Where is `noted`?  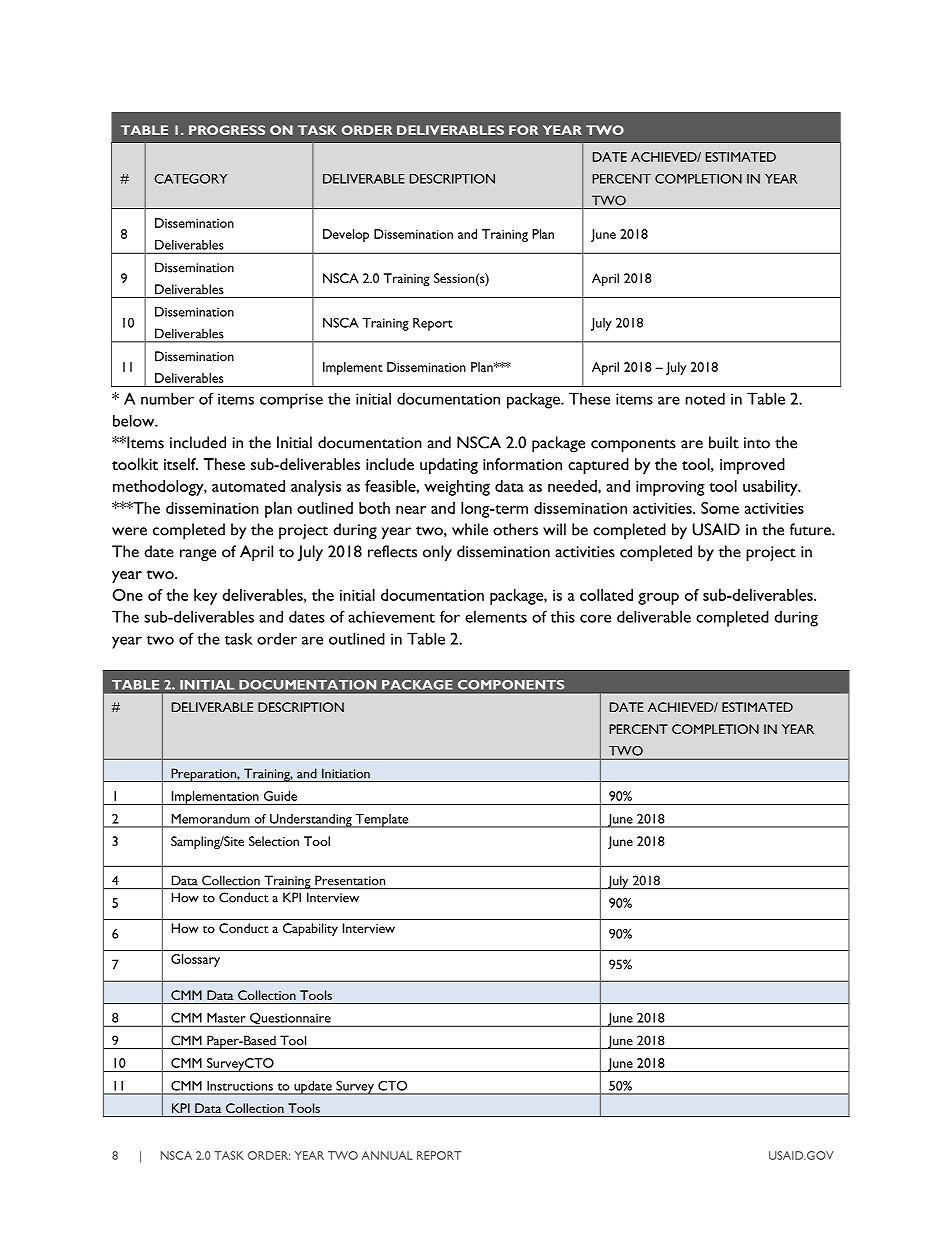
noted is located at coordinates (705, 398).
